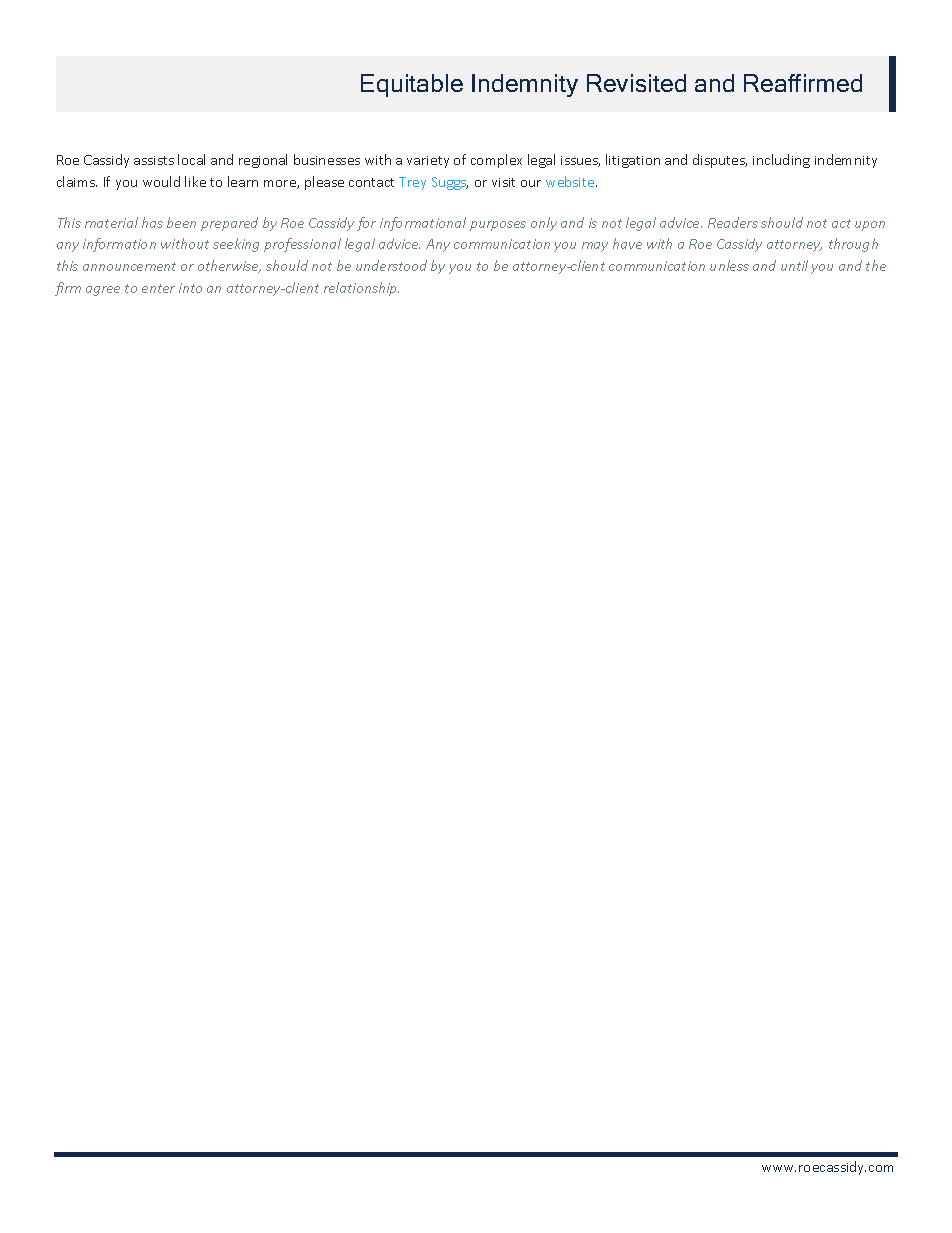 The width and height of the screenshot is (952, 1233). Describe the element at coordinates (412, 85) in the screenshot. I see `Equitable` at that location.
